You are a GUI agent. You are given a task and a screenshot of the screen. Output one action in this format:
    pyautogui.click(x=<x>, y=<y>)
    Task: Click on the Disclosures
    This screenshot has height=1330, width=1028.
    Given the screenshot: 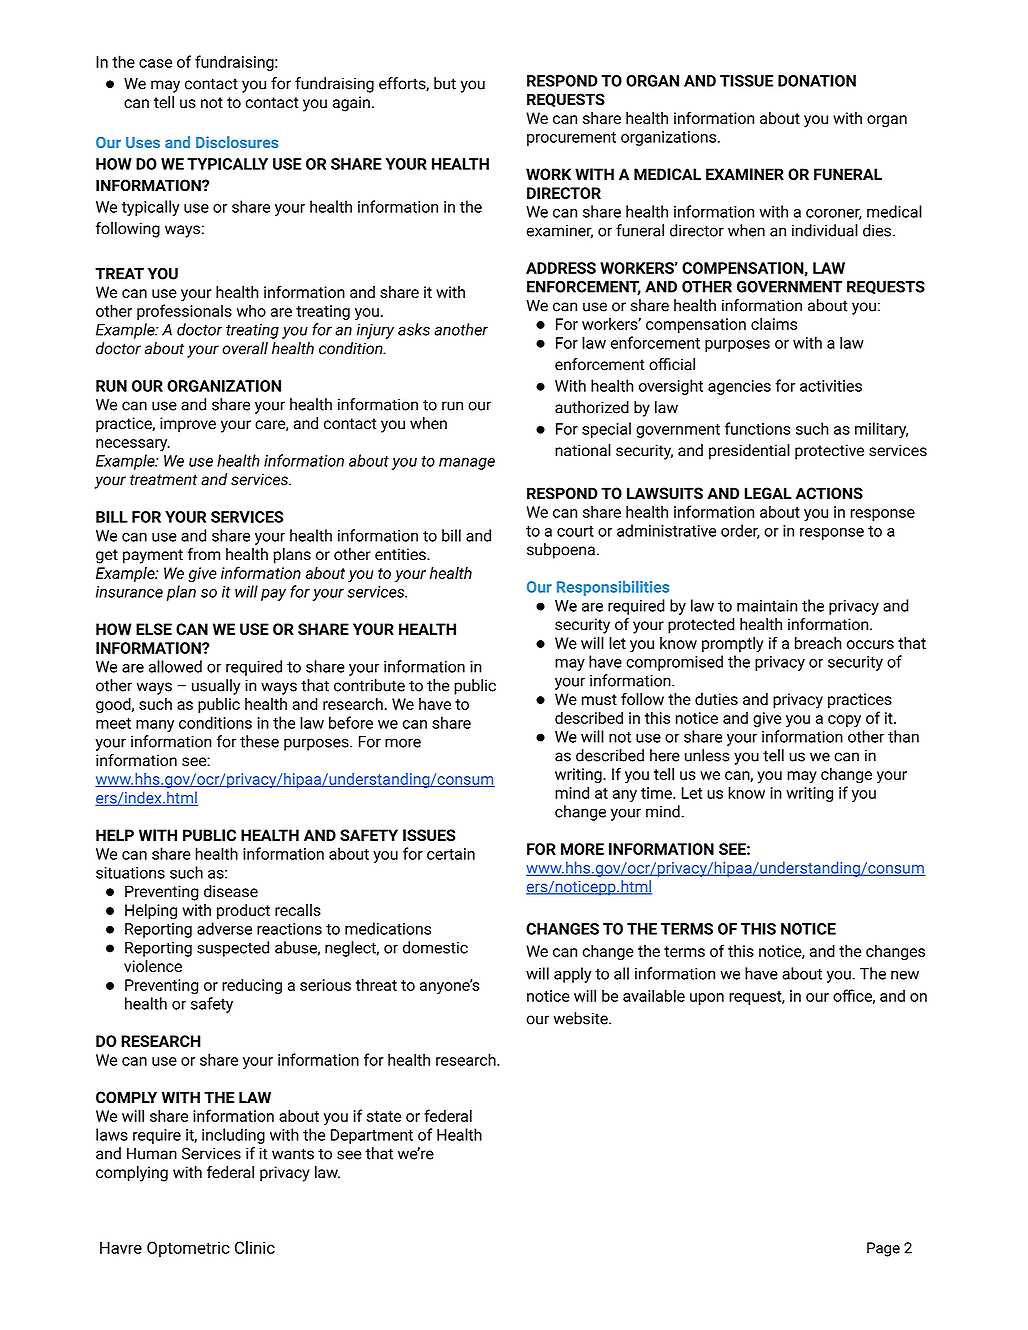 What is the action you would take?
    pyautogui.click(x=237, y=142)
